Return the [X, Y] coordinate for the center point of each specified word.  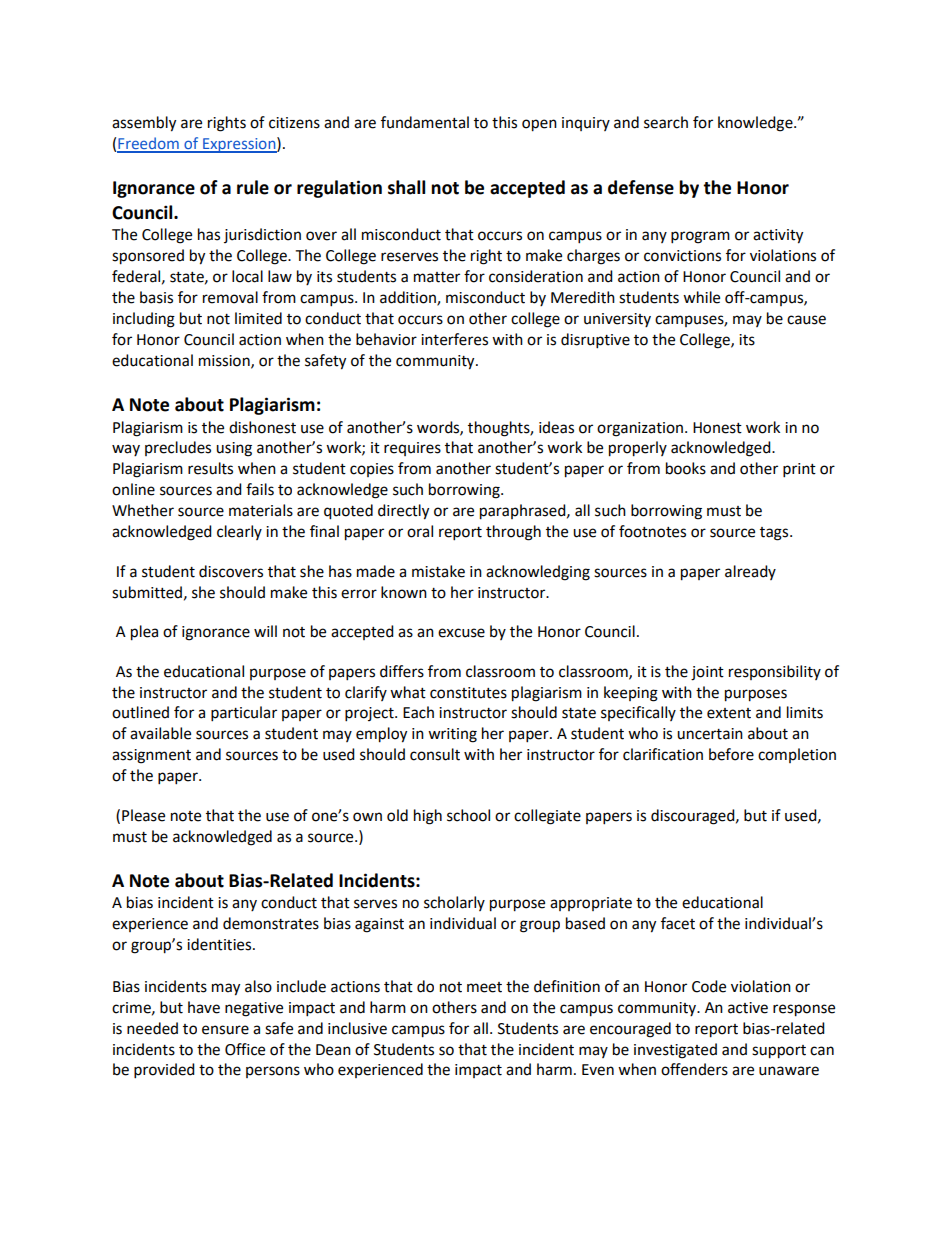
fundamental [425, 122]
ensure [225, 1030]
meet [484, 987]
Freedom [149, 144]
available [160, 733]
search [666, 122]
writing [452, 735]
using [234, 449]
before [731, 754]
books [686, 468]
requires [412, 449]
